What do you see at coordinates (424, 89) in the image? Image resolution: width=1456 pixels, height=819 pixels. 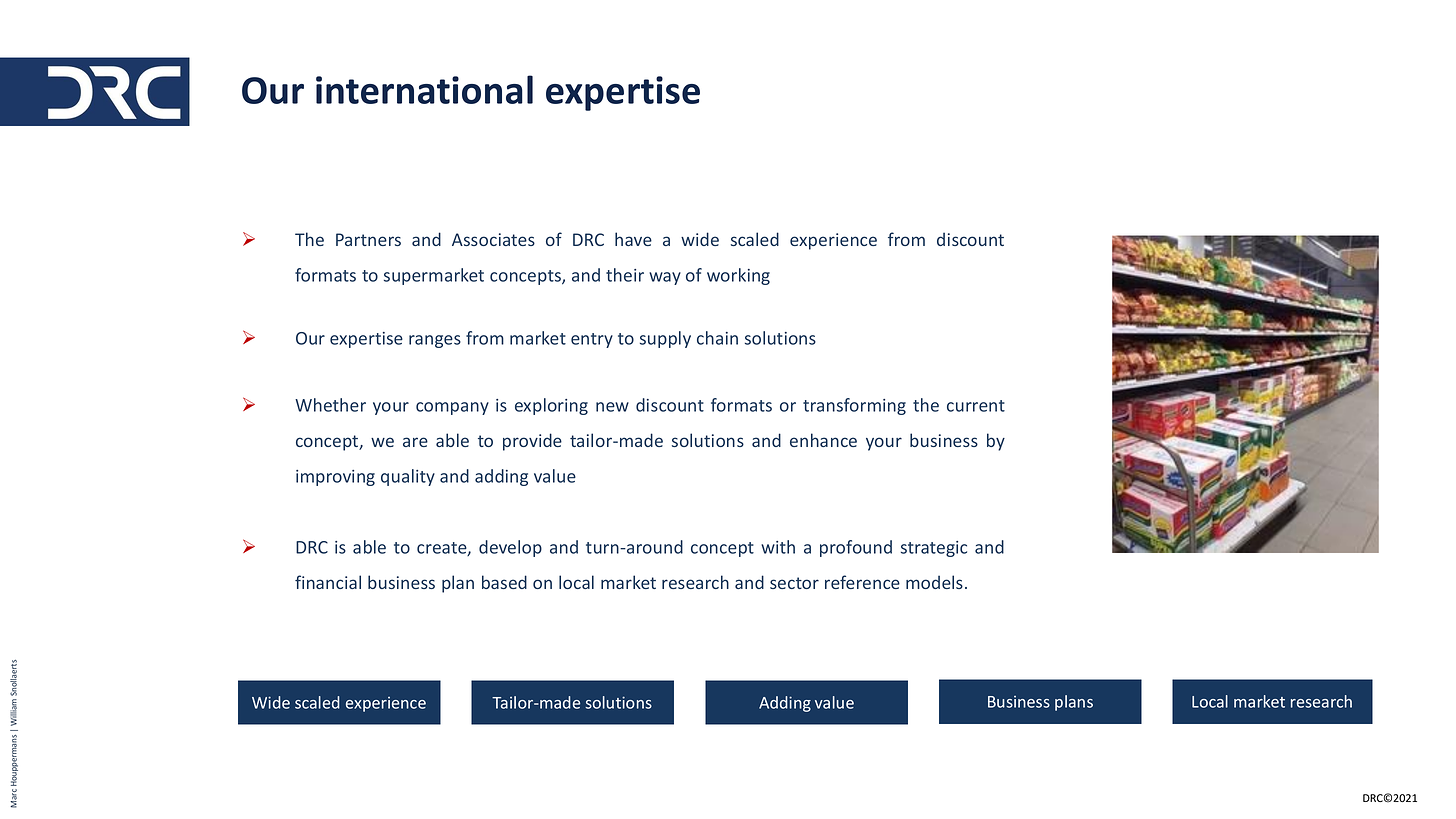 I see `international` at bounding box center [424, 89].
